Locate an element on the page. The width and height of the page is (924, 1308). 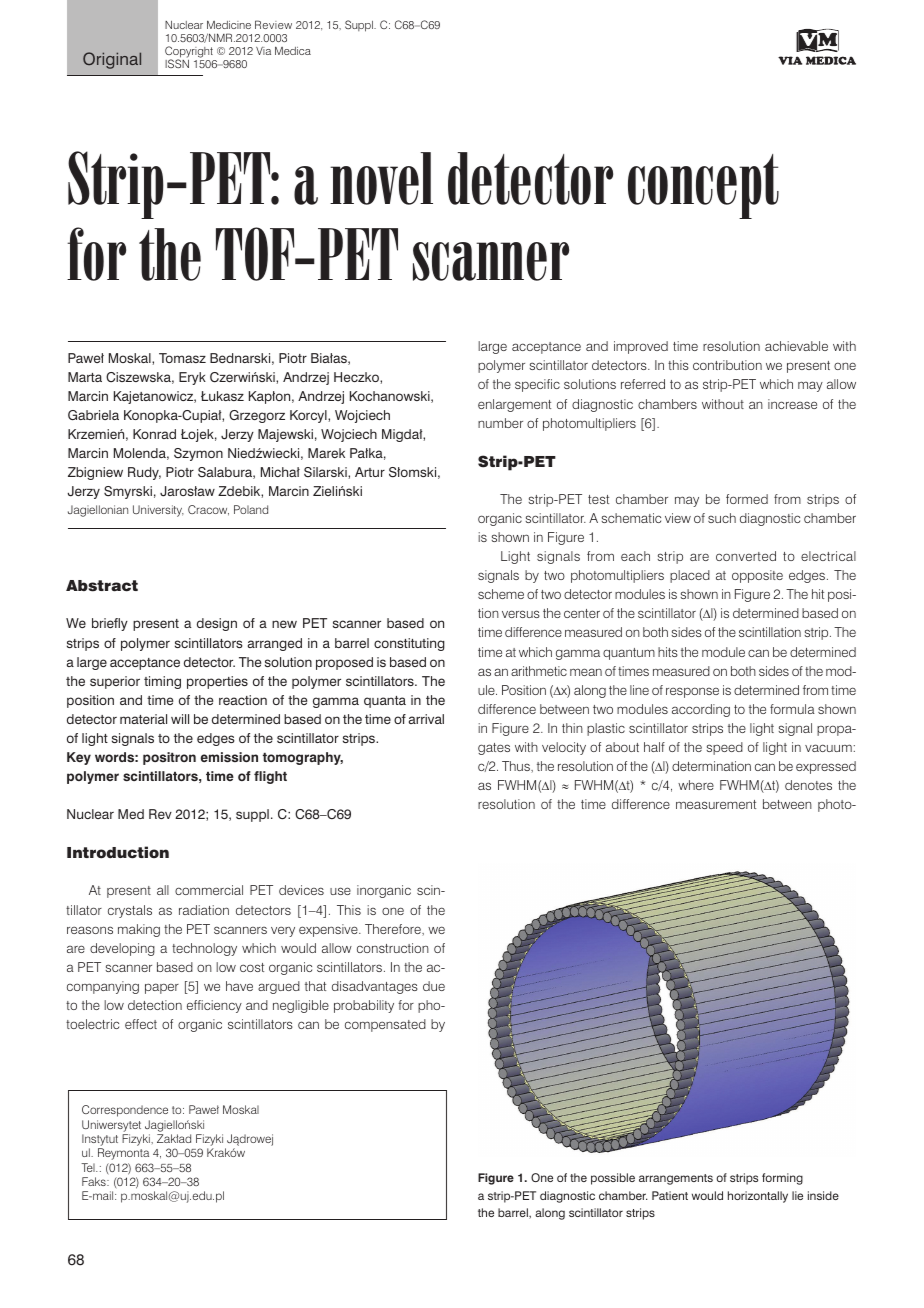
ISSN is located at coordinates (177, 62).
